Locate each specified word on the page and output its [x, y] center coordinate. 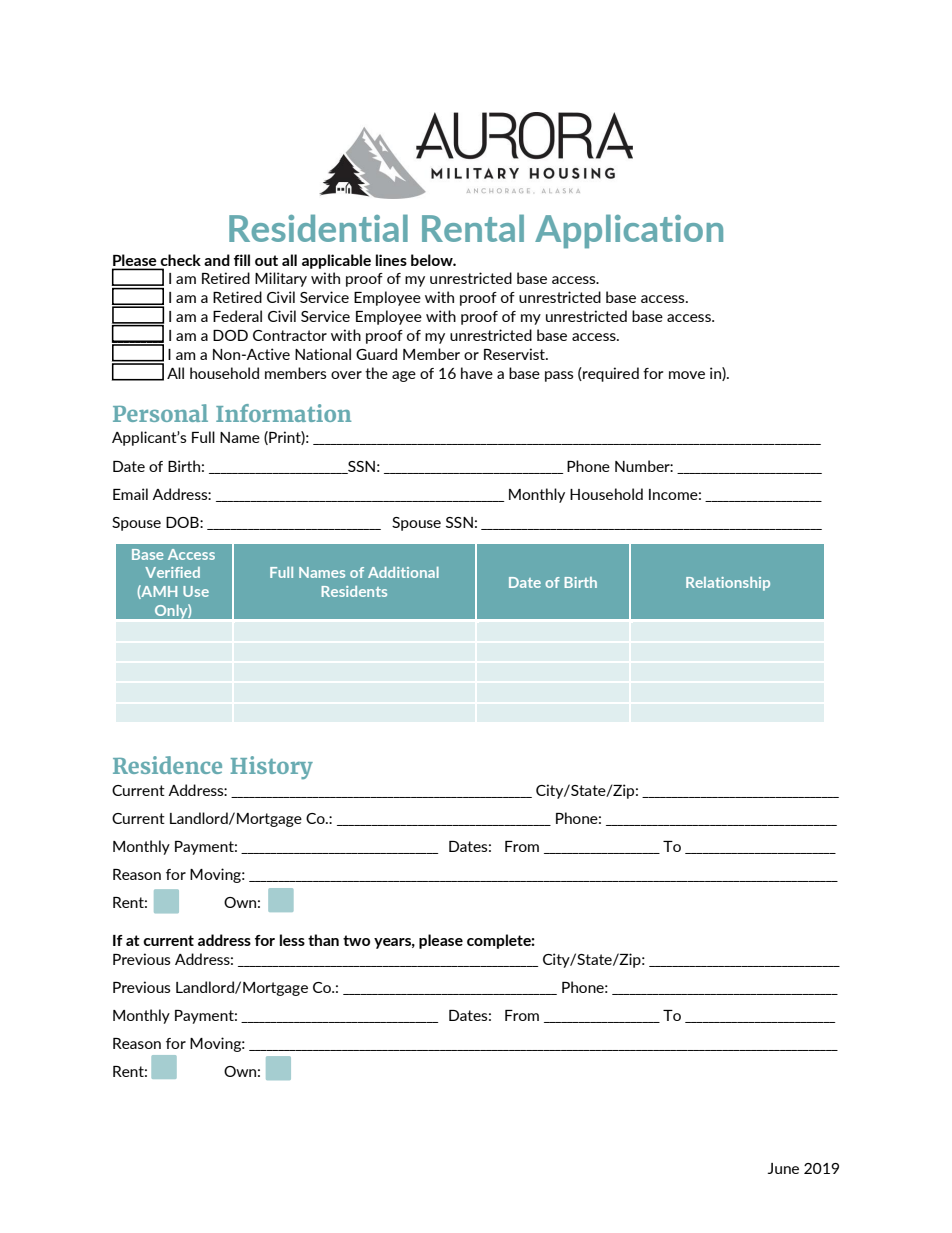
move [687, 375]
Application [629, 231]
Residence [167, 765]
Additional [403, 572]
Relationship [728, 584]
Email [130, 494]
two [356, 940]
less [292, 940]
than [323, 940]
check [180, 260]
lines [391, 260]
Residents [354, 591]
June [783, 1168]
